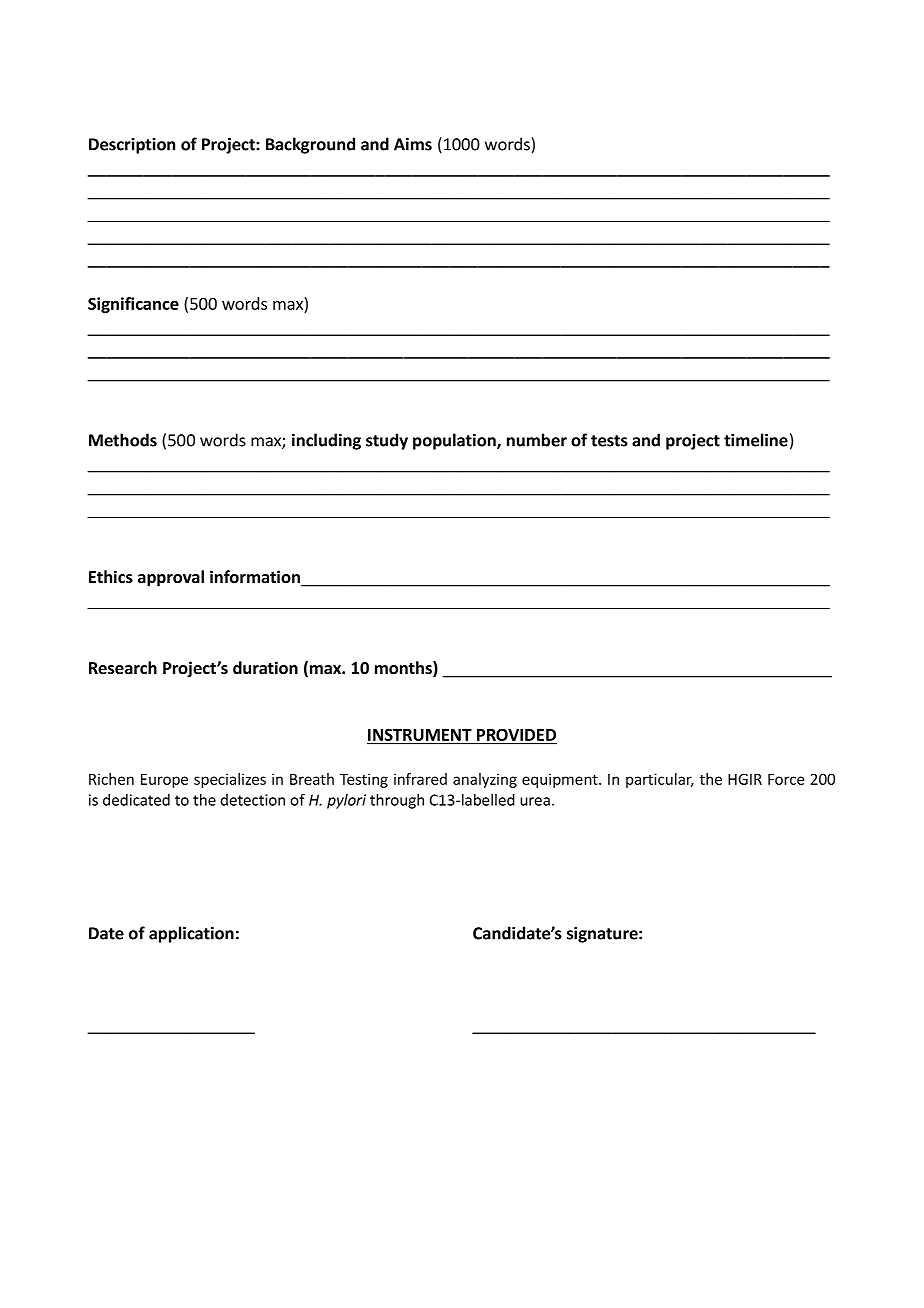 The height and width of the image is (1308, 924). Describe the element at coordinates (420, 736) in the image. I see `INSTRUMENT` at that location.
